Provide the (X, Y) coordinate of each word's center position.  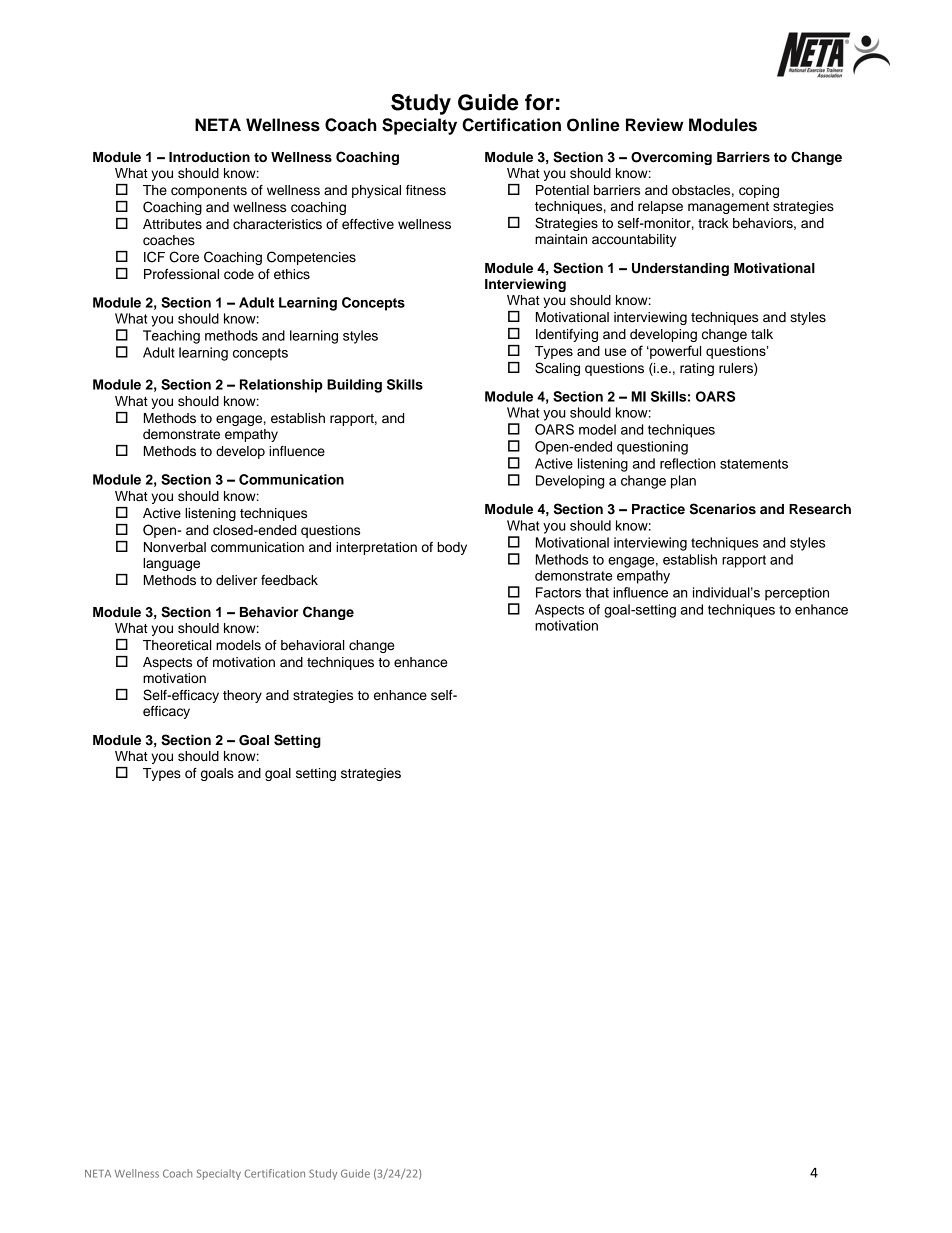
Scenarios (723, 509)
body (452, 548)
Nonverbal (175, 547)
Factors (558, 592)
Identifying (567, 335)
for (539, 102)
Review (655, 125)
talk (762, 334)
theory (242, 696)
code (239, 274)
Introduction (209, 157)
